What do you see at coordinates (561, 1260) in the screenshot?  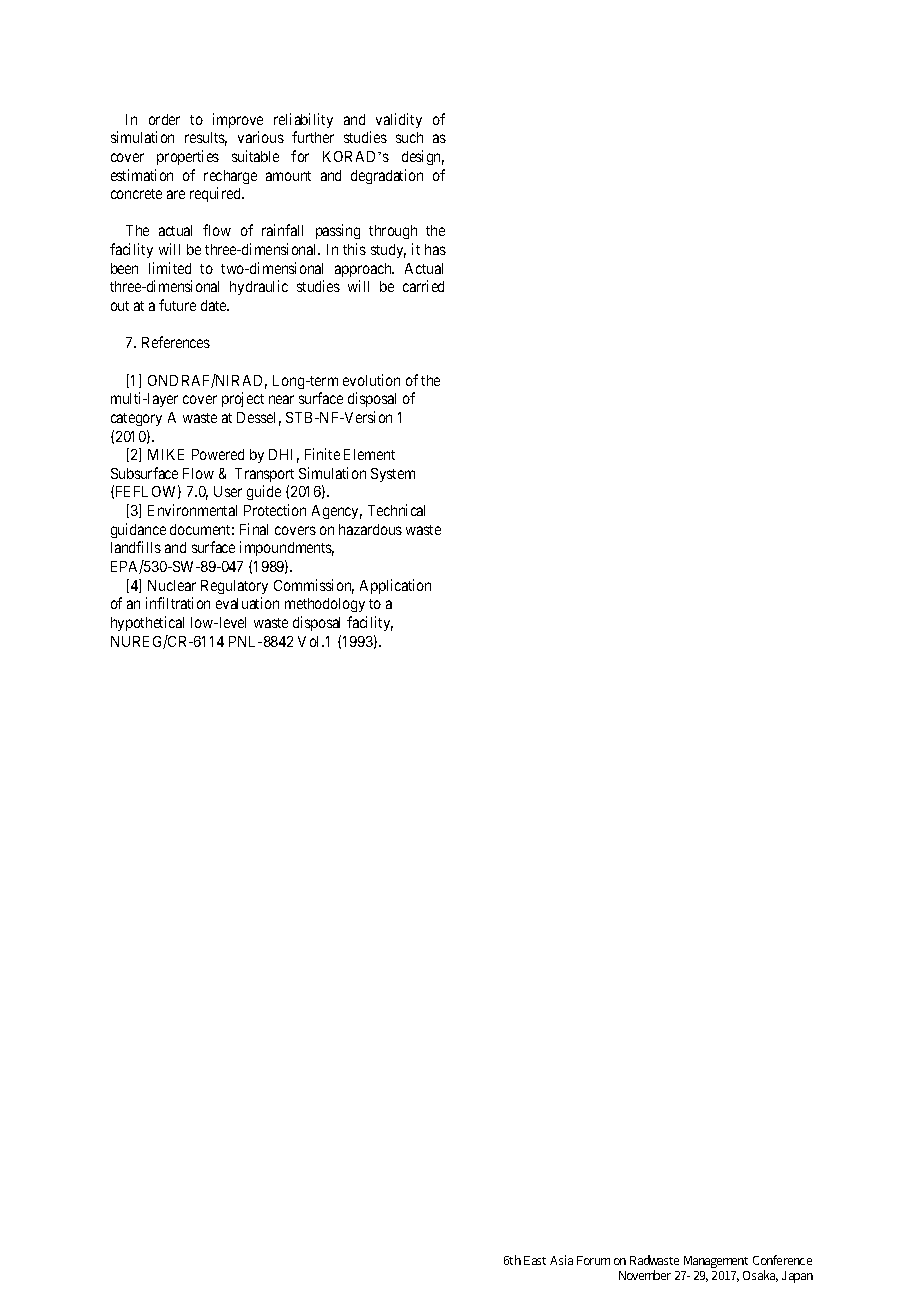 I see `Asia` at bounding box center [561, 1260].
